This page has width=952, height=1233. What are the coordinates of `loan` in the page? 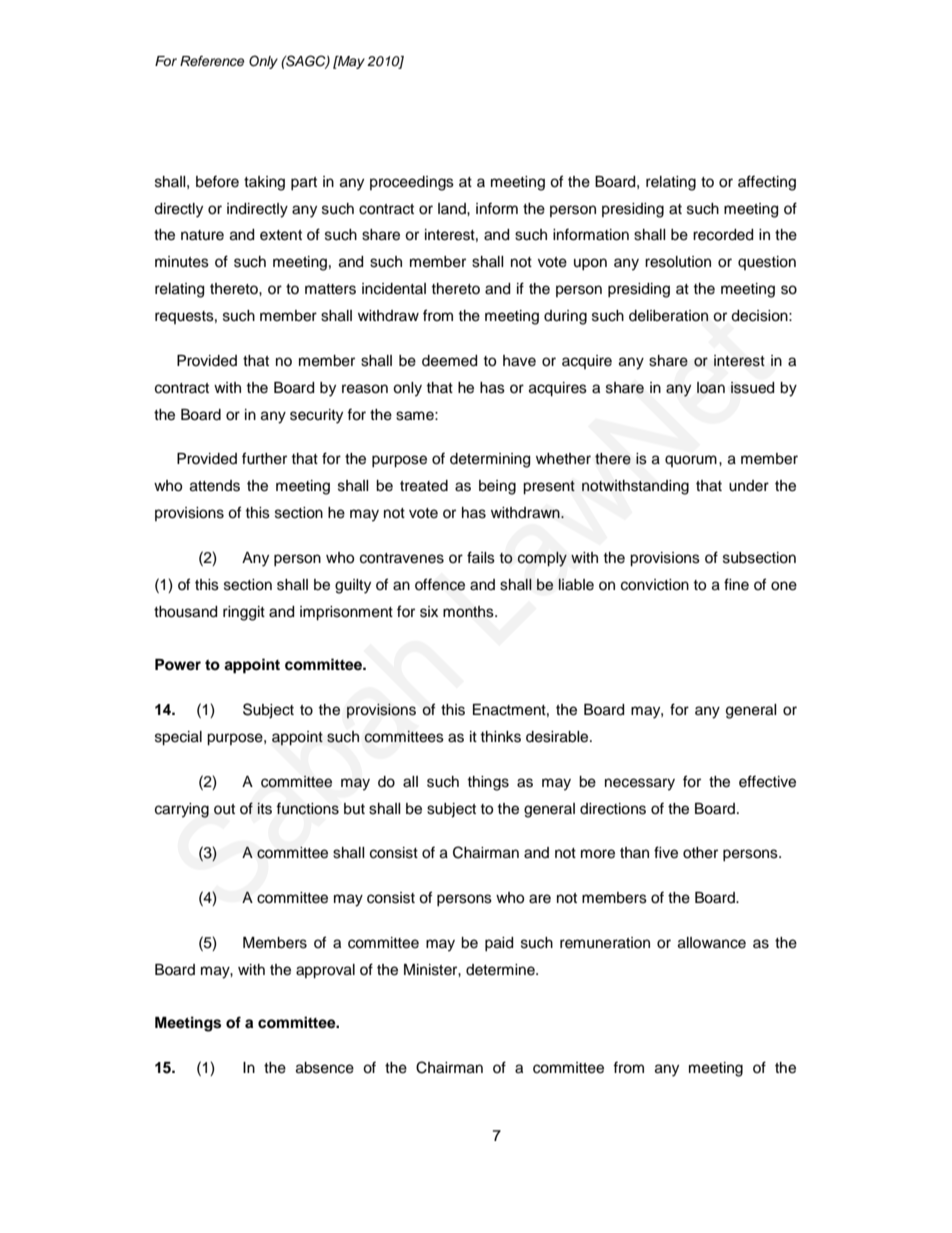 It's located at (711, 388).
